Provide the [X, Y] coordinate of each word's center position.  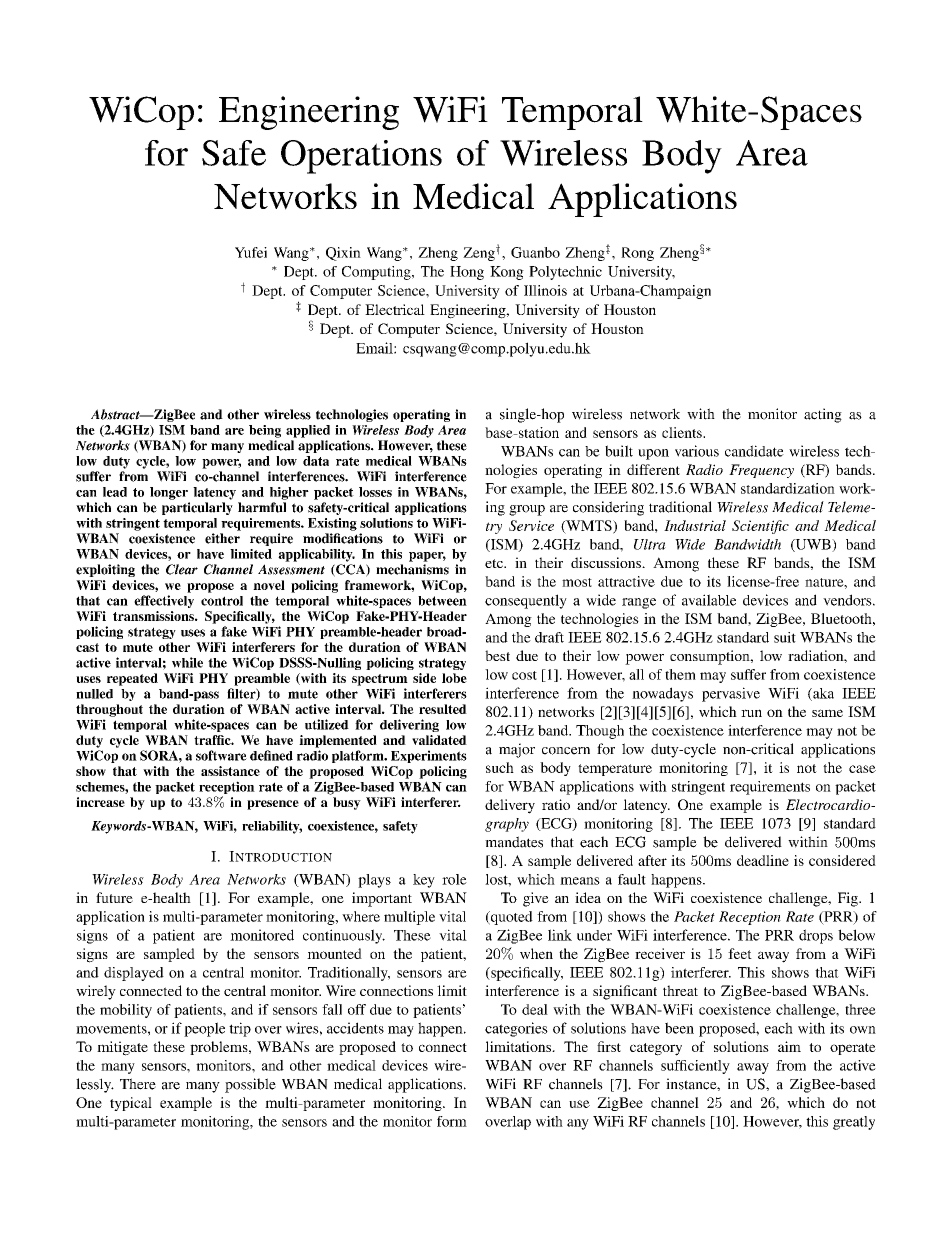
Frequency [761, 471]
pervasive [731, 694]
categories [516, 1029]
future [114, 897]
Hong [467, 273]
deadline [763, 860]
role [454, 879]
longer [169, 493]
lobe [454, 678]
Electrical [395, 309]
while [187, 662]
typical [131, 1104]
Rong [637, 254]
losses [375, 492]
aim [789, 1046]
